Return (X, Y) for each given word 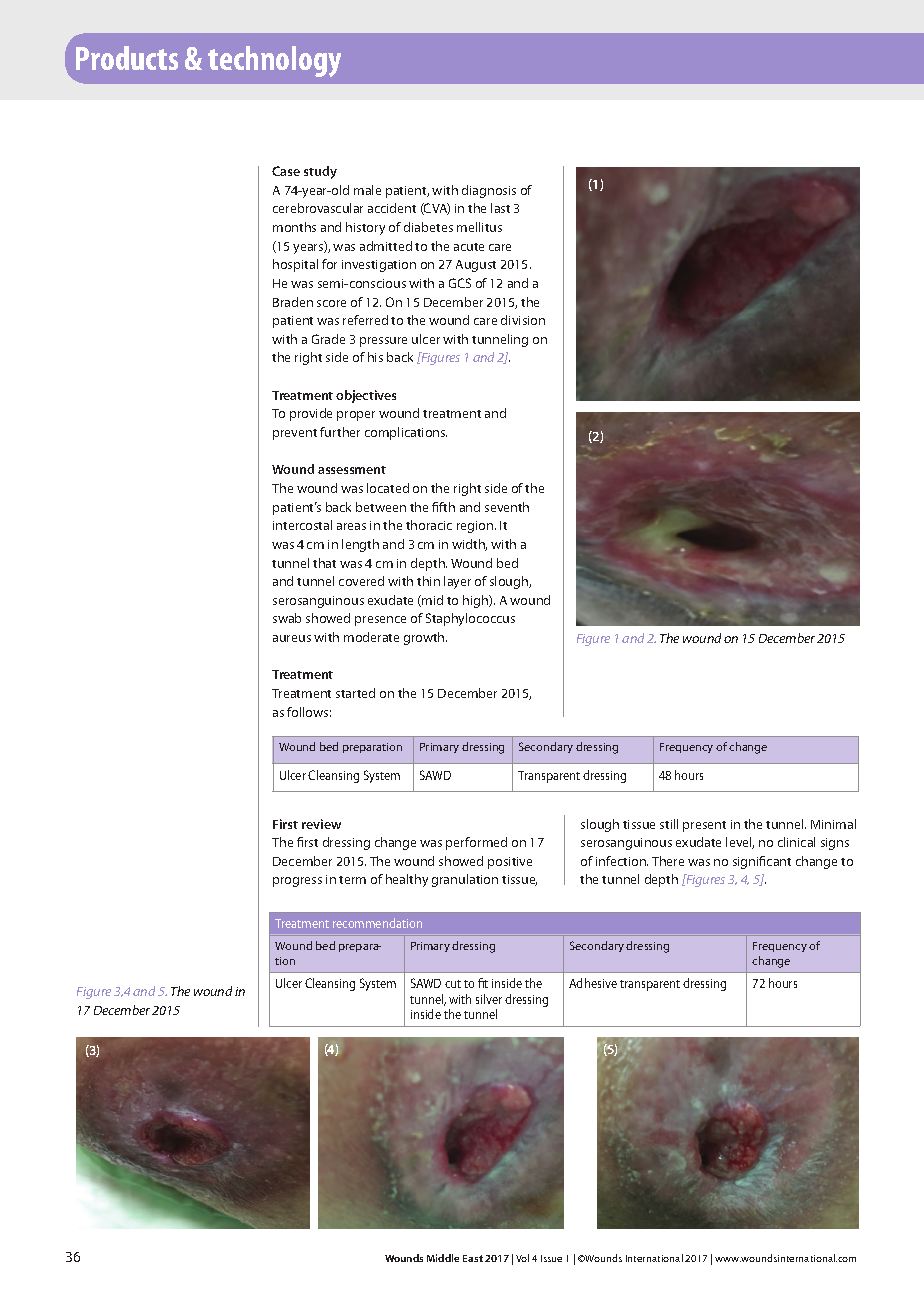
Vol (522, 1258)
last (500, 208)
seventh (507, 507)
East (473, 1258)
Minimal (833, 824)
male (367, 190)
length (360, 545)
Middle (443, 1258)
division (523, 320)
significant (762, 862)
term (352, 880)
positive (510, 863)
